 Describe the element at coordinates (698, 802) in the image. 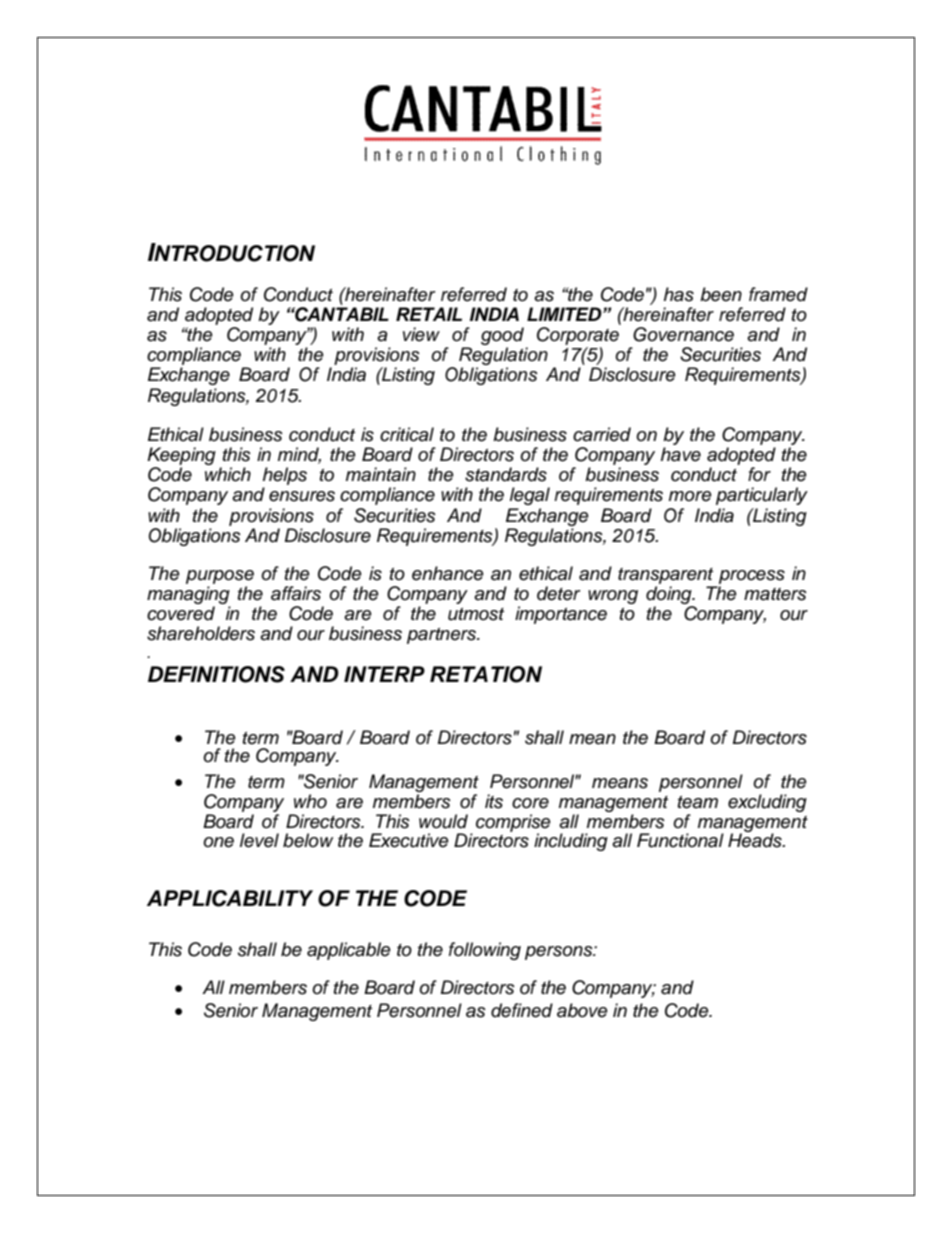

I see `team` at that location.
